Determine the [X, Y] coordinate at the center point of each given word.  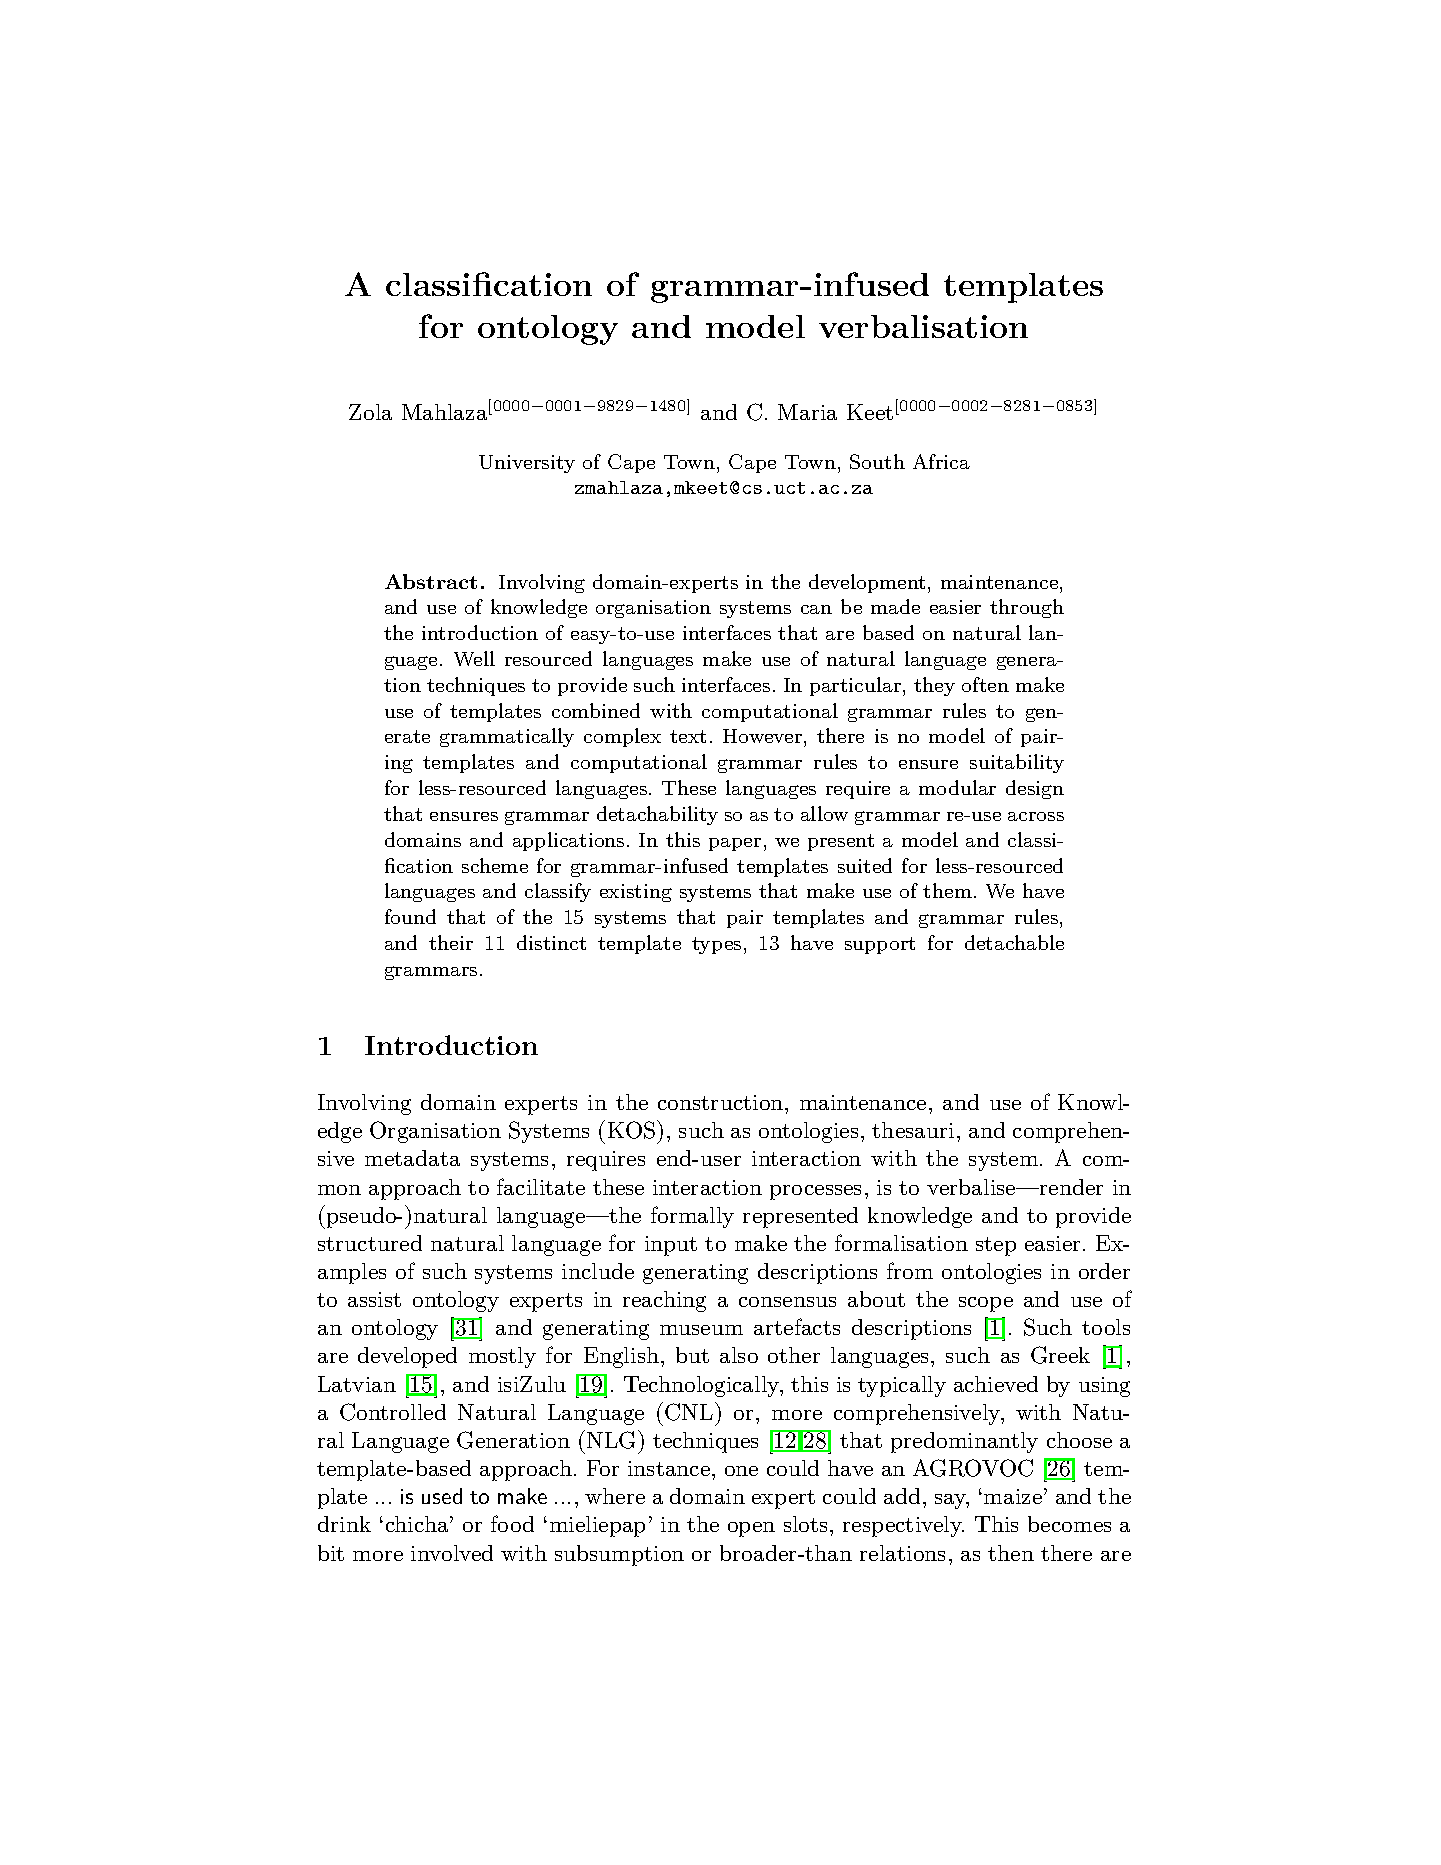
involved [452, 1553]
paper [735, 844]
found [410, 916]
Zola [370, 412]
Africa [941, 461]
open [751, 1529]
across [1036, 816]
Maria [807, 412]
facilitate [541, 1186]
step [996, 1246]
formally [692, 1217]
